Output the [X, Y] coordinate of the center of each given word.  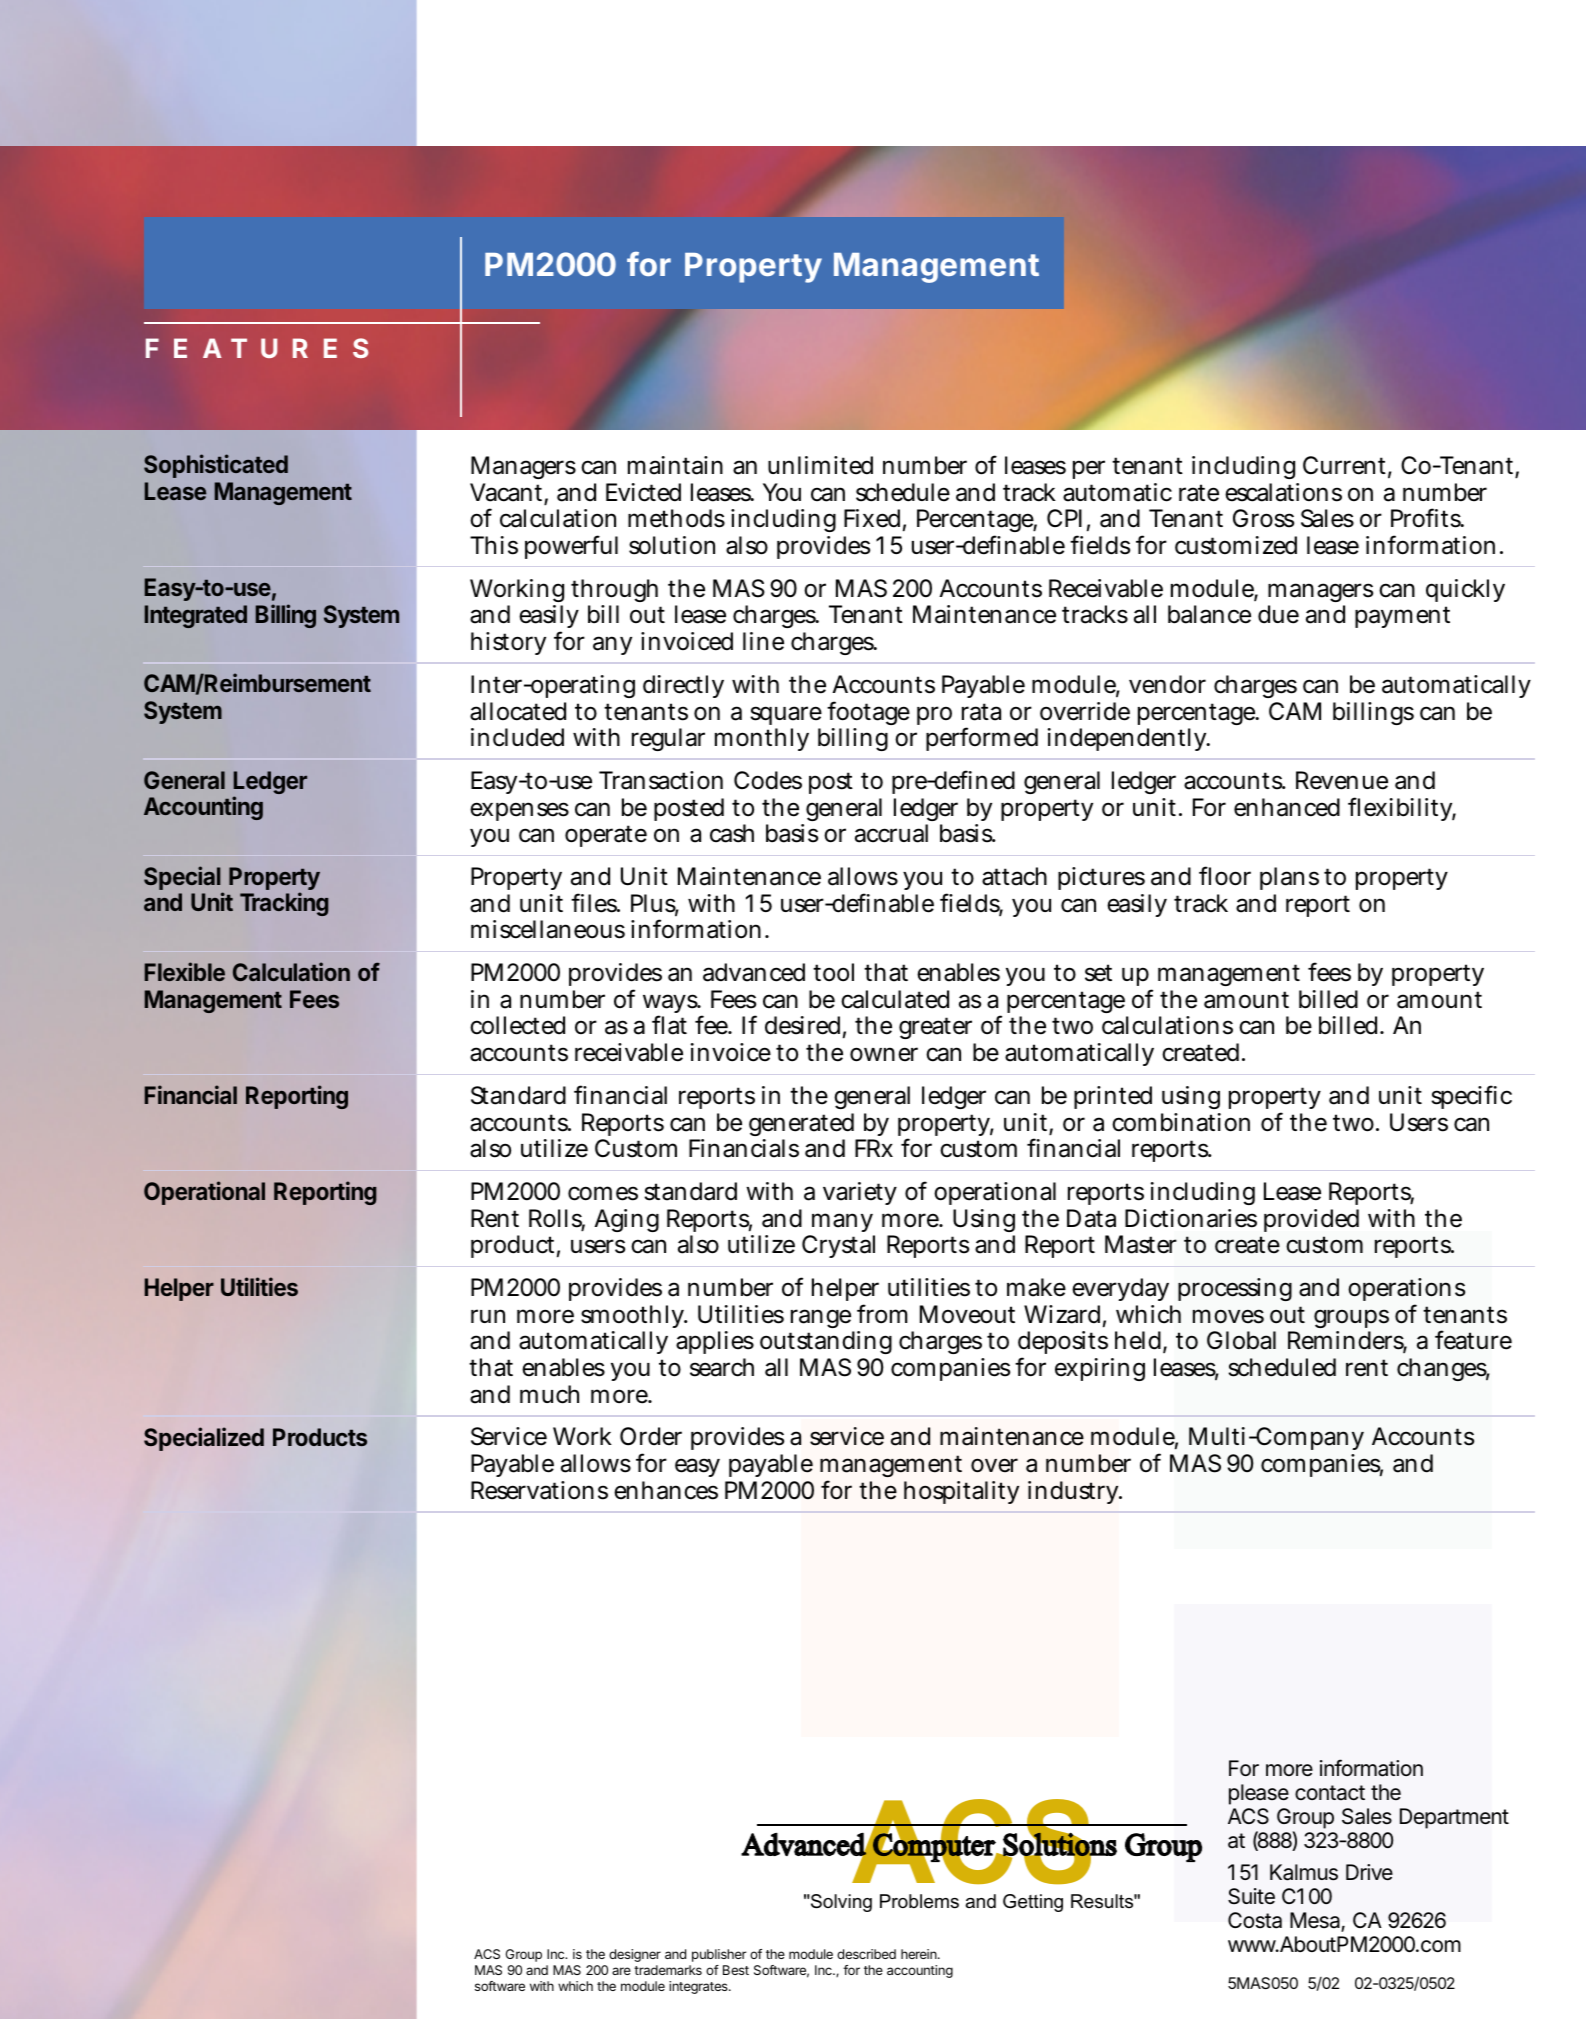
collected [517, 1025]
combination [1181, 1122]
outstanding [826, 1345]
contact [1330, 1793]
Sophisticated [216, 466]
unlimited [820, 465]
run [488, 1316]
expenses [519, 811]
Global [1241, 1340]
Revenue [1342, 780]
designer [635, 1955]
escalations [1283, 492]
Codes [768, 780]
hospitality [961, 1492]
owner [884, 1054]
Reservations [539, 1490]
